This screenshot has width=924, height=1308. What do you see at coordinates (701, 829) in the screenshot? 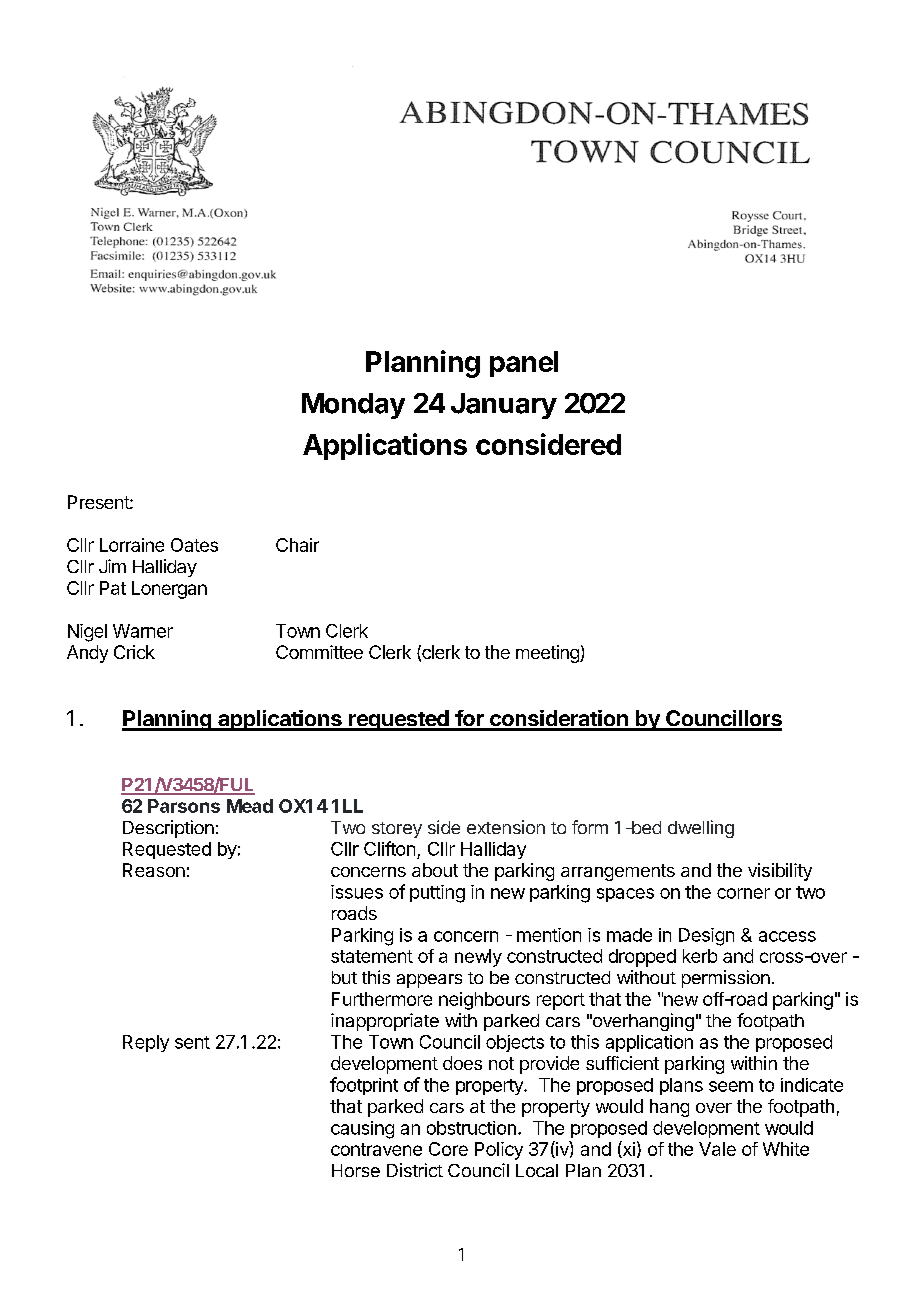
I see `dwelling` at bounding box center [701, 829].
